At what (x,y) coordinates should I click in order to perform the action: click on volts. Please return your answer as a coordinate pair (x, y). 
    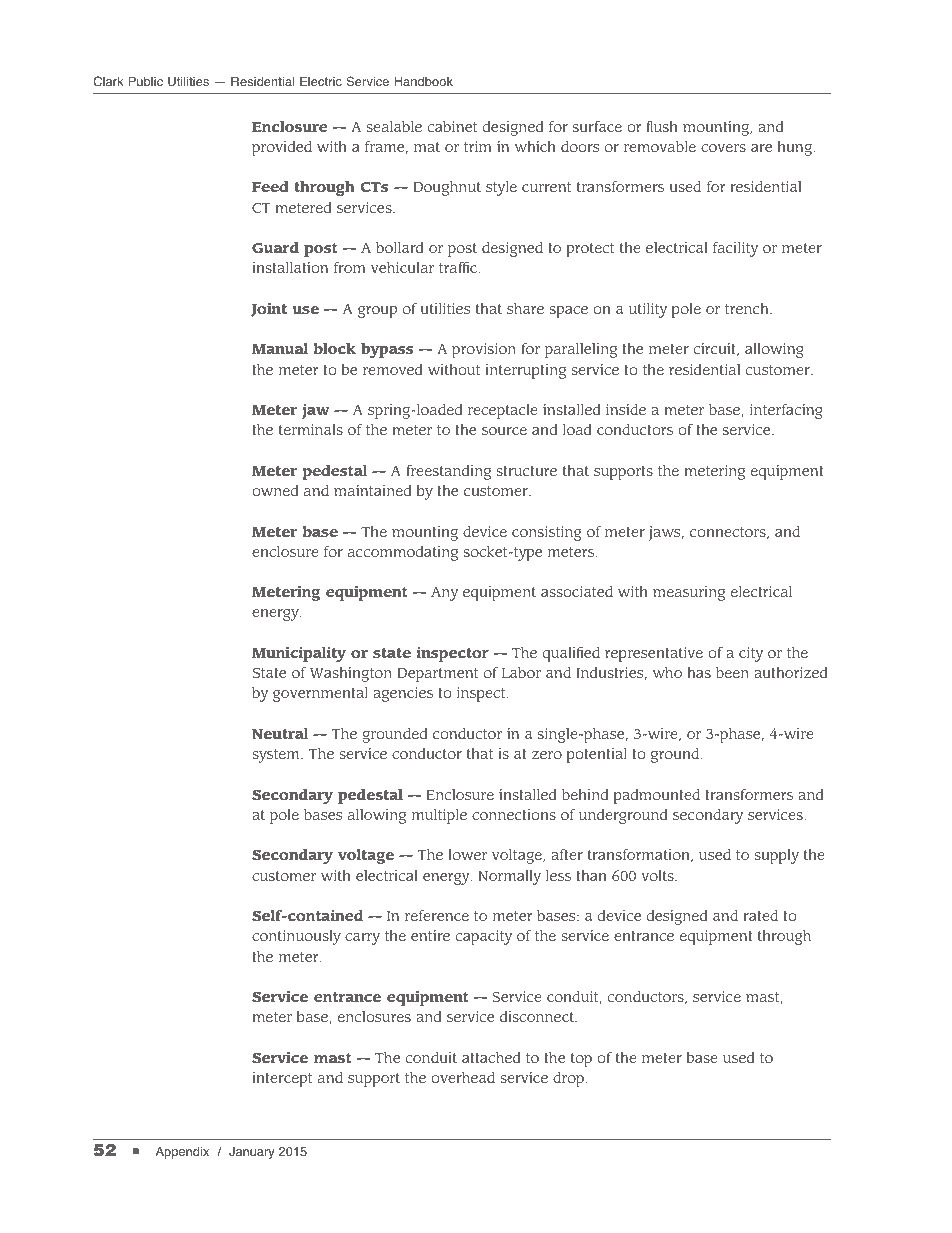
    Looking at the image, I should click on (658, 875).
